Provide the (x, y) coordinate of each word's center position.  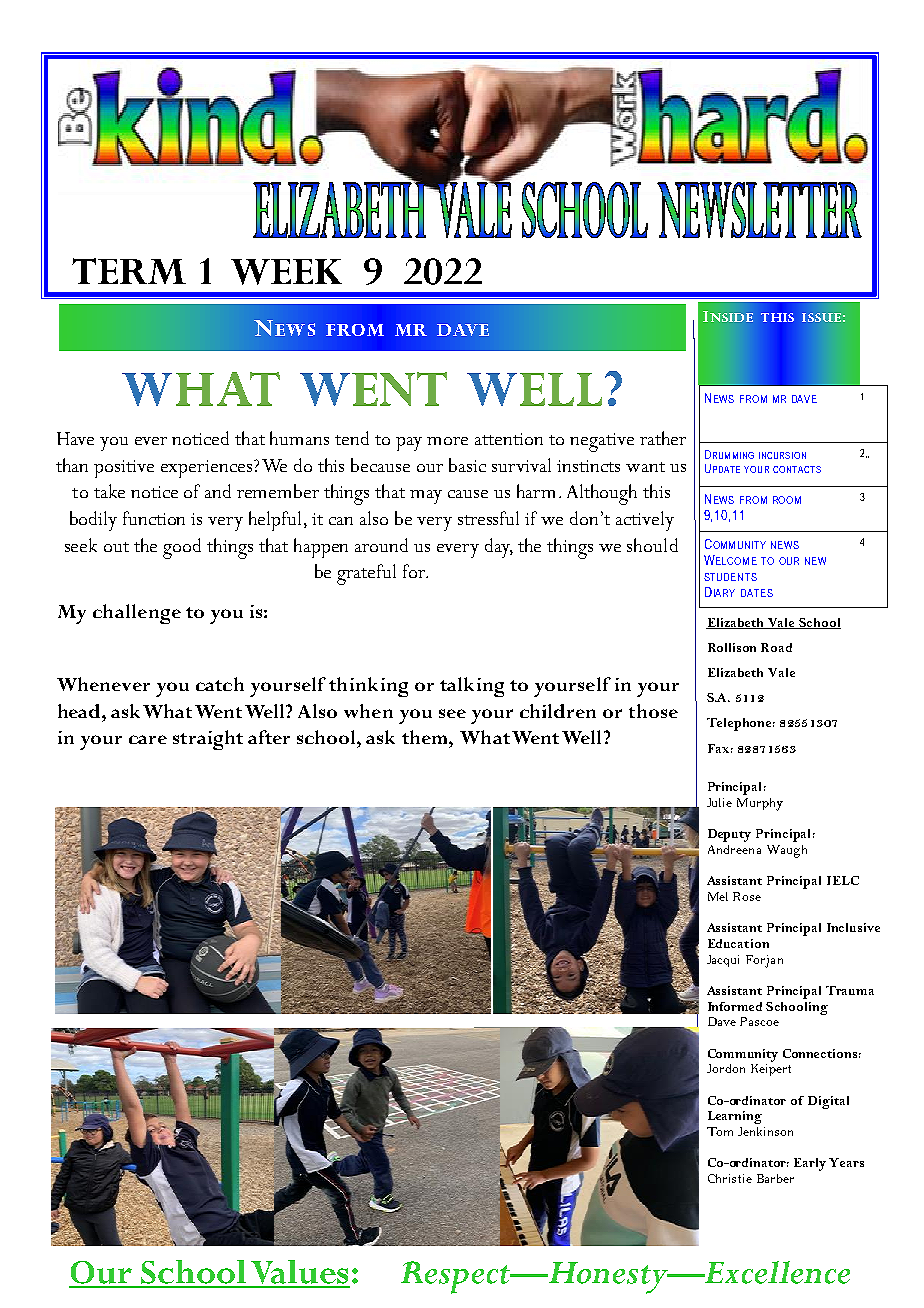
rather (663, 438)
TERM (129, 271)
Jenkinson (765, 1131)
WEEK (286, 272)
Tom (720, 1131)
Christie (730, 1178)
